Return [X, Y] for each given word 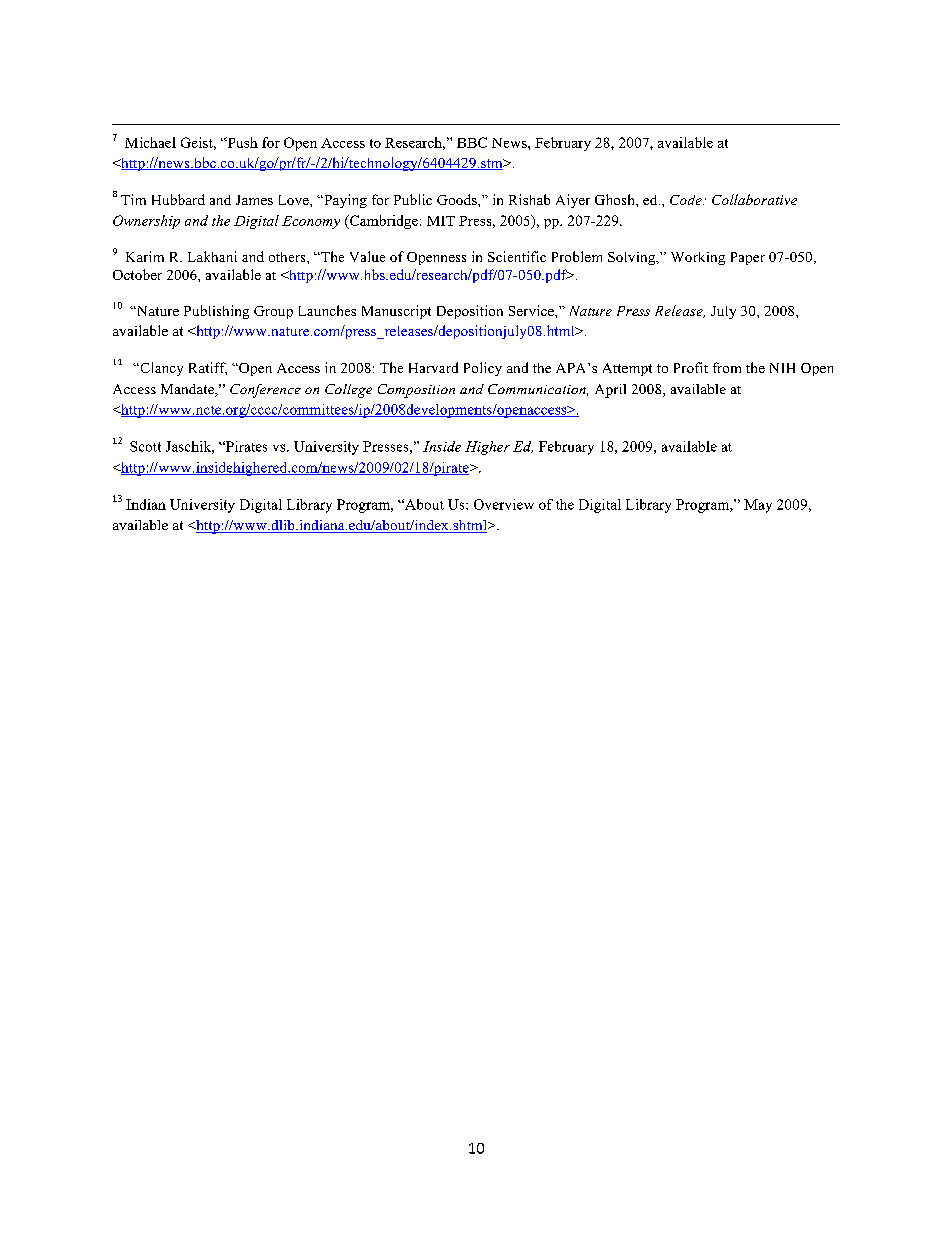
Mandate [189, 390]
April [610, 391]
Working [698, 258]
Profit [691, 367]
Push [241, 142]
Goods [458, 199]
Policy [483, 369]
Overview [504, 504]
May [758, 506]
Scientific [517, 256]
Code [687, 200]
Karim [145, 256]
